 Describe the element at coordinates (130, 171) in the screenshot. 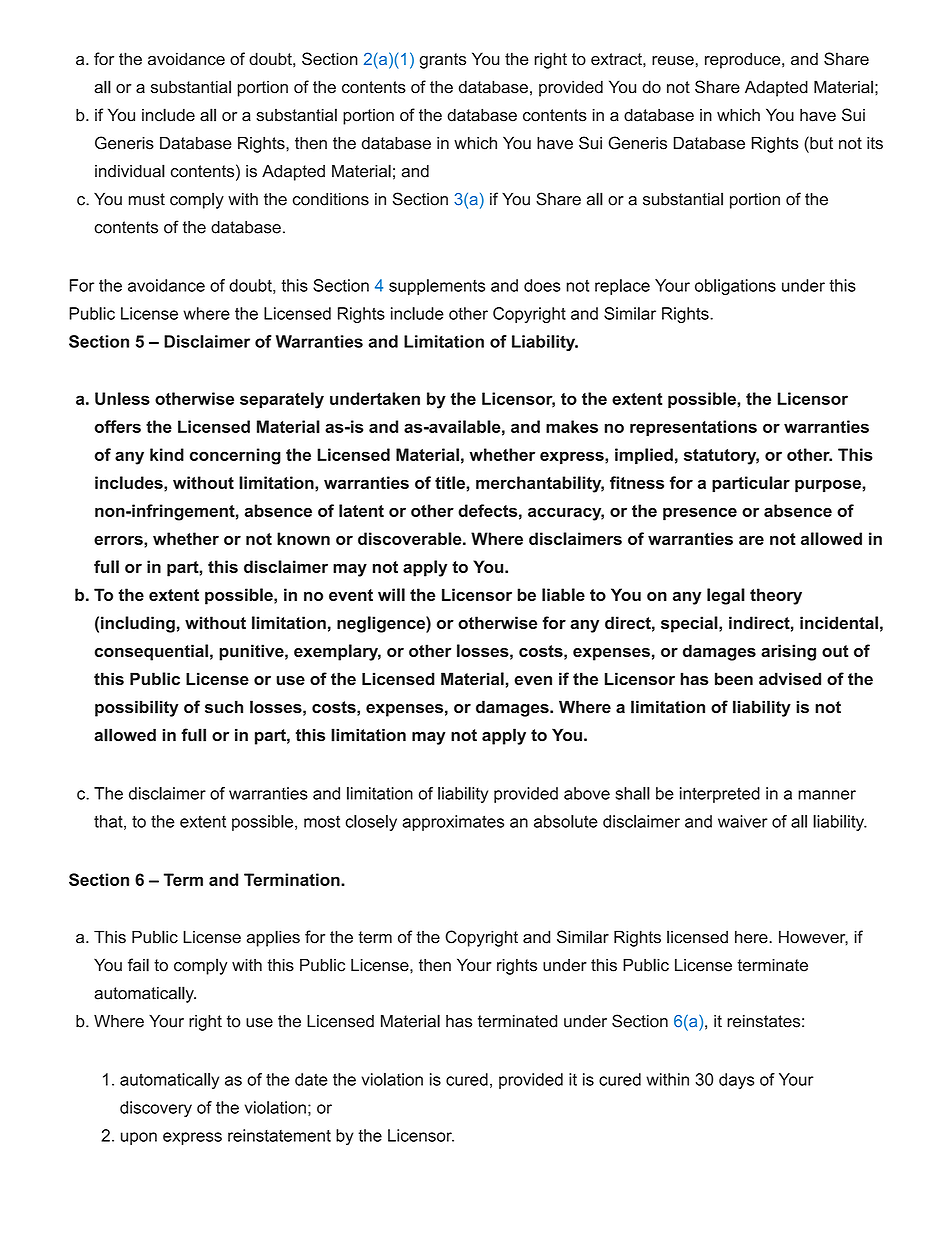

I see `individual` at that location.
